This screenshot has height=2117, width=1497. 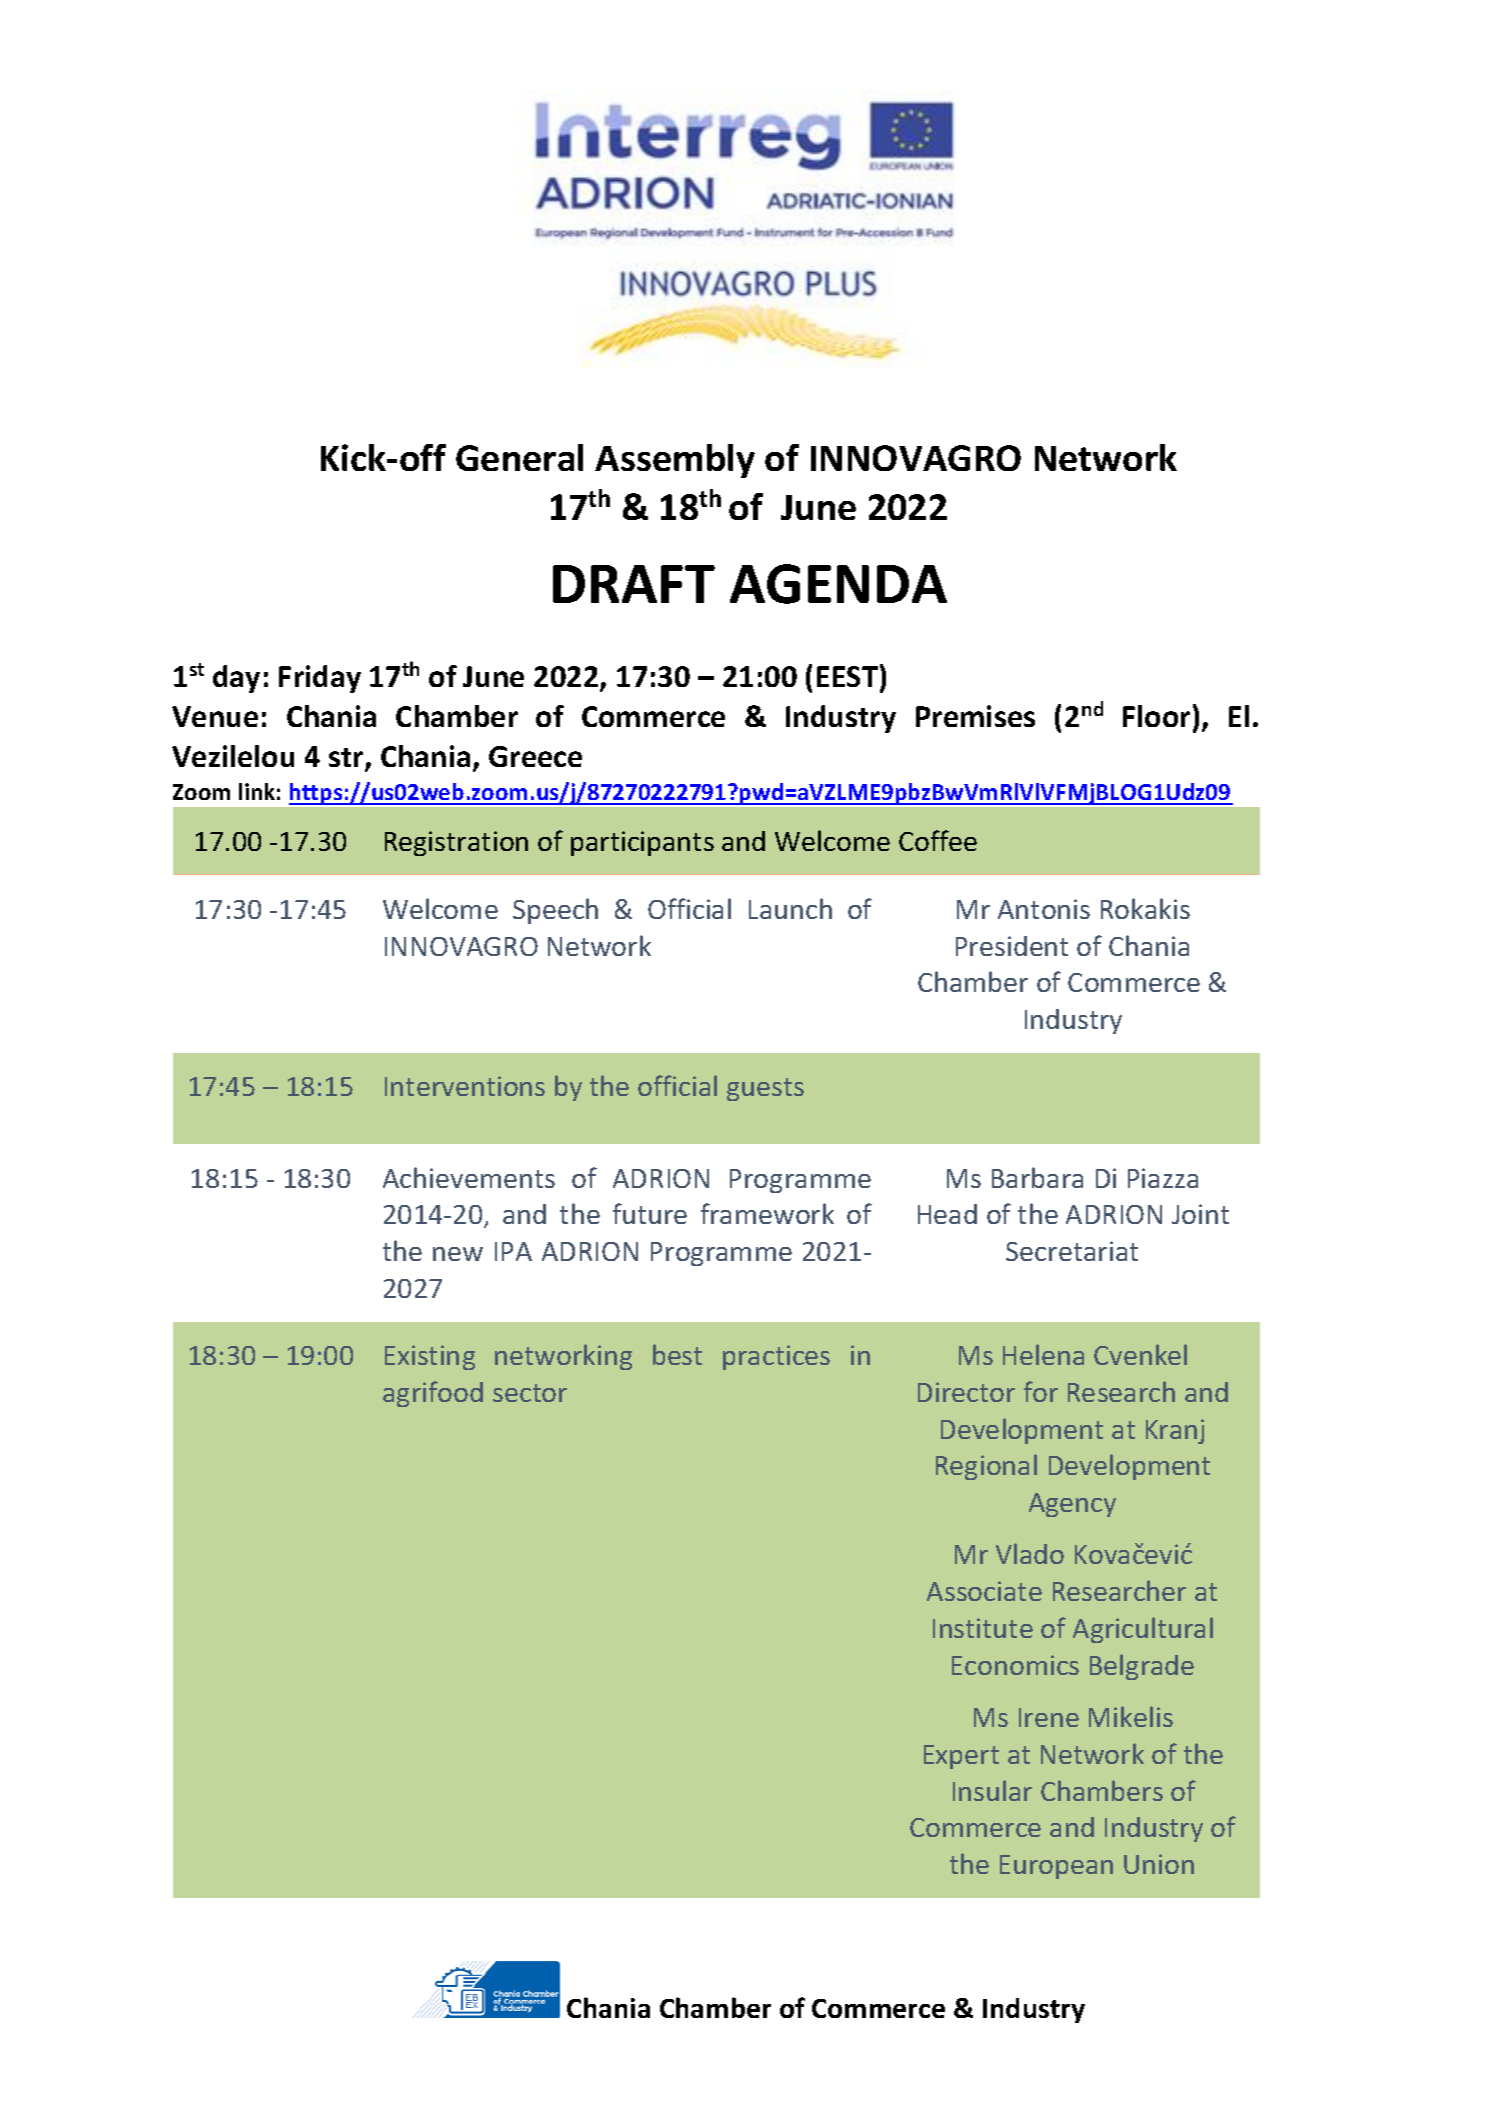 I want to click on Achievements, so click(x=469, y=1177).
